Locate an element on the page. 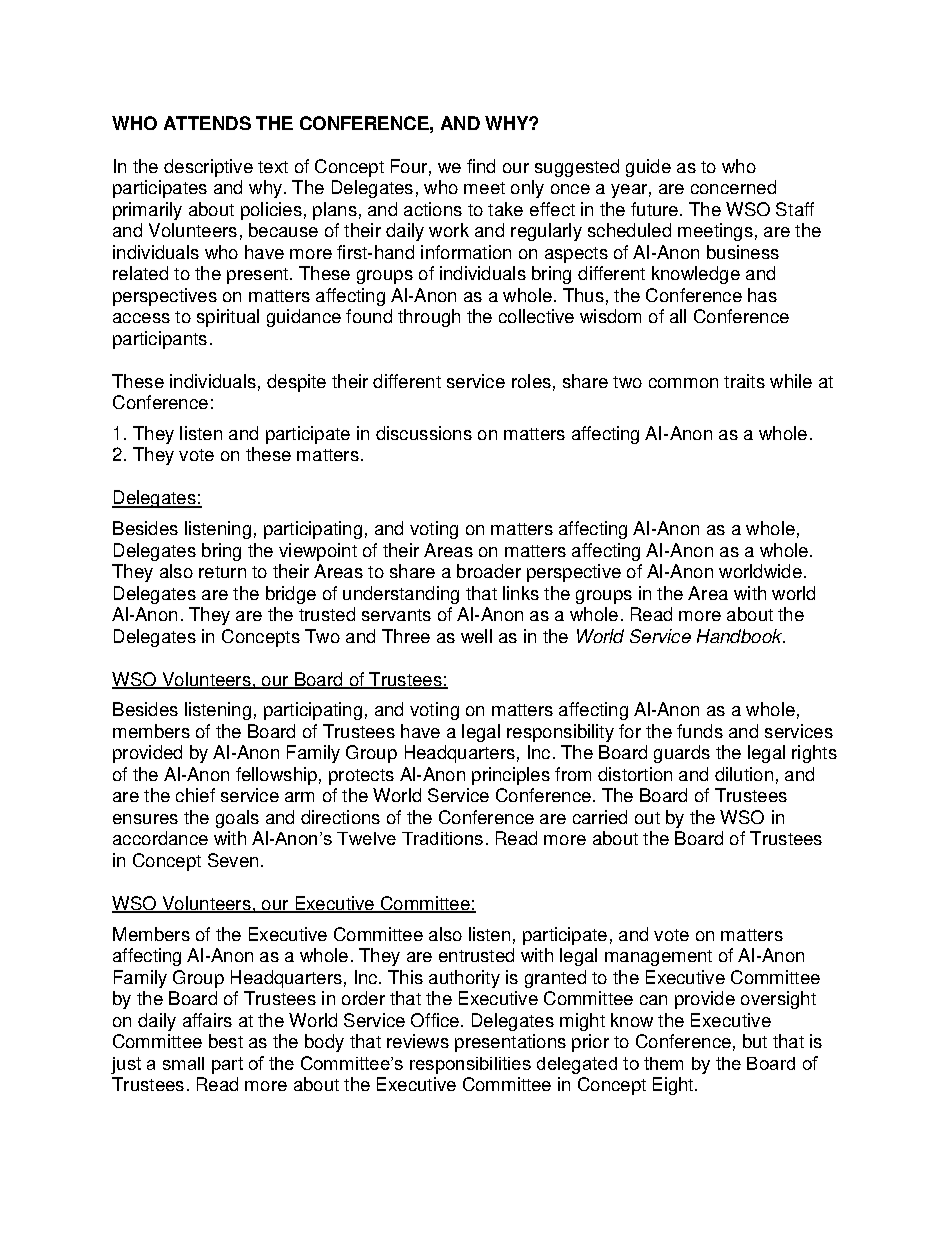 The height and width of the document is (1233, 952). descriptive is located at coordinates (208, 168).
